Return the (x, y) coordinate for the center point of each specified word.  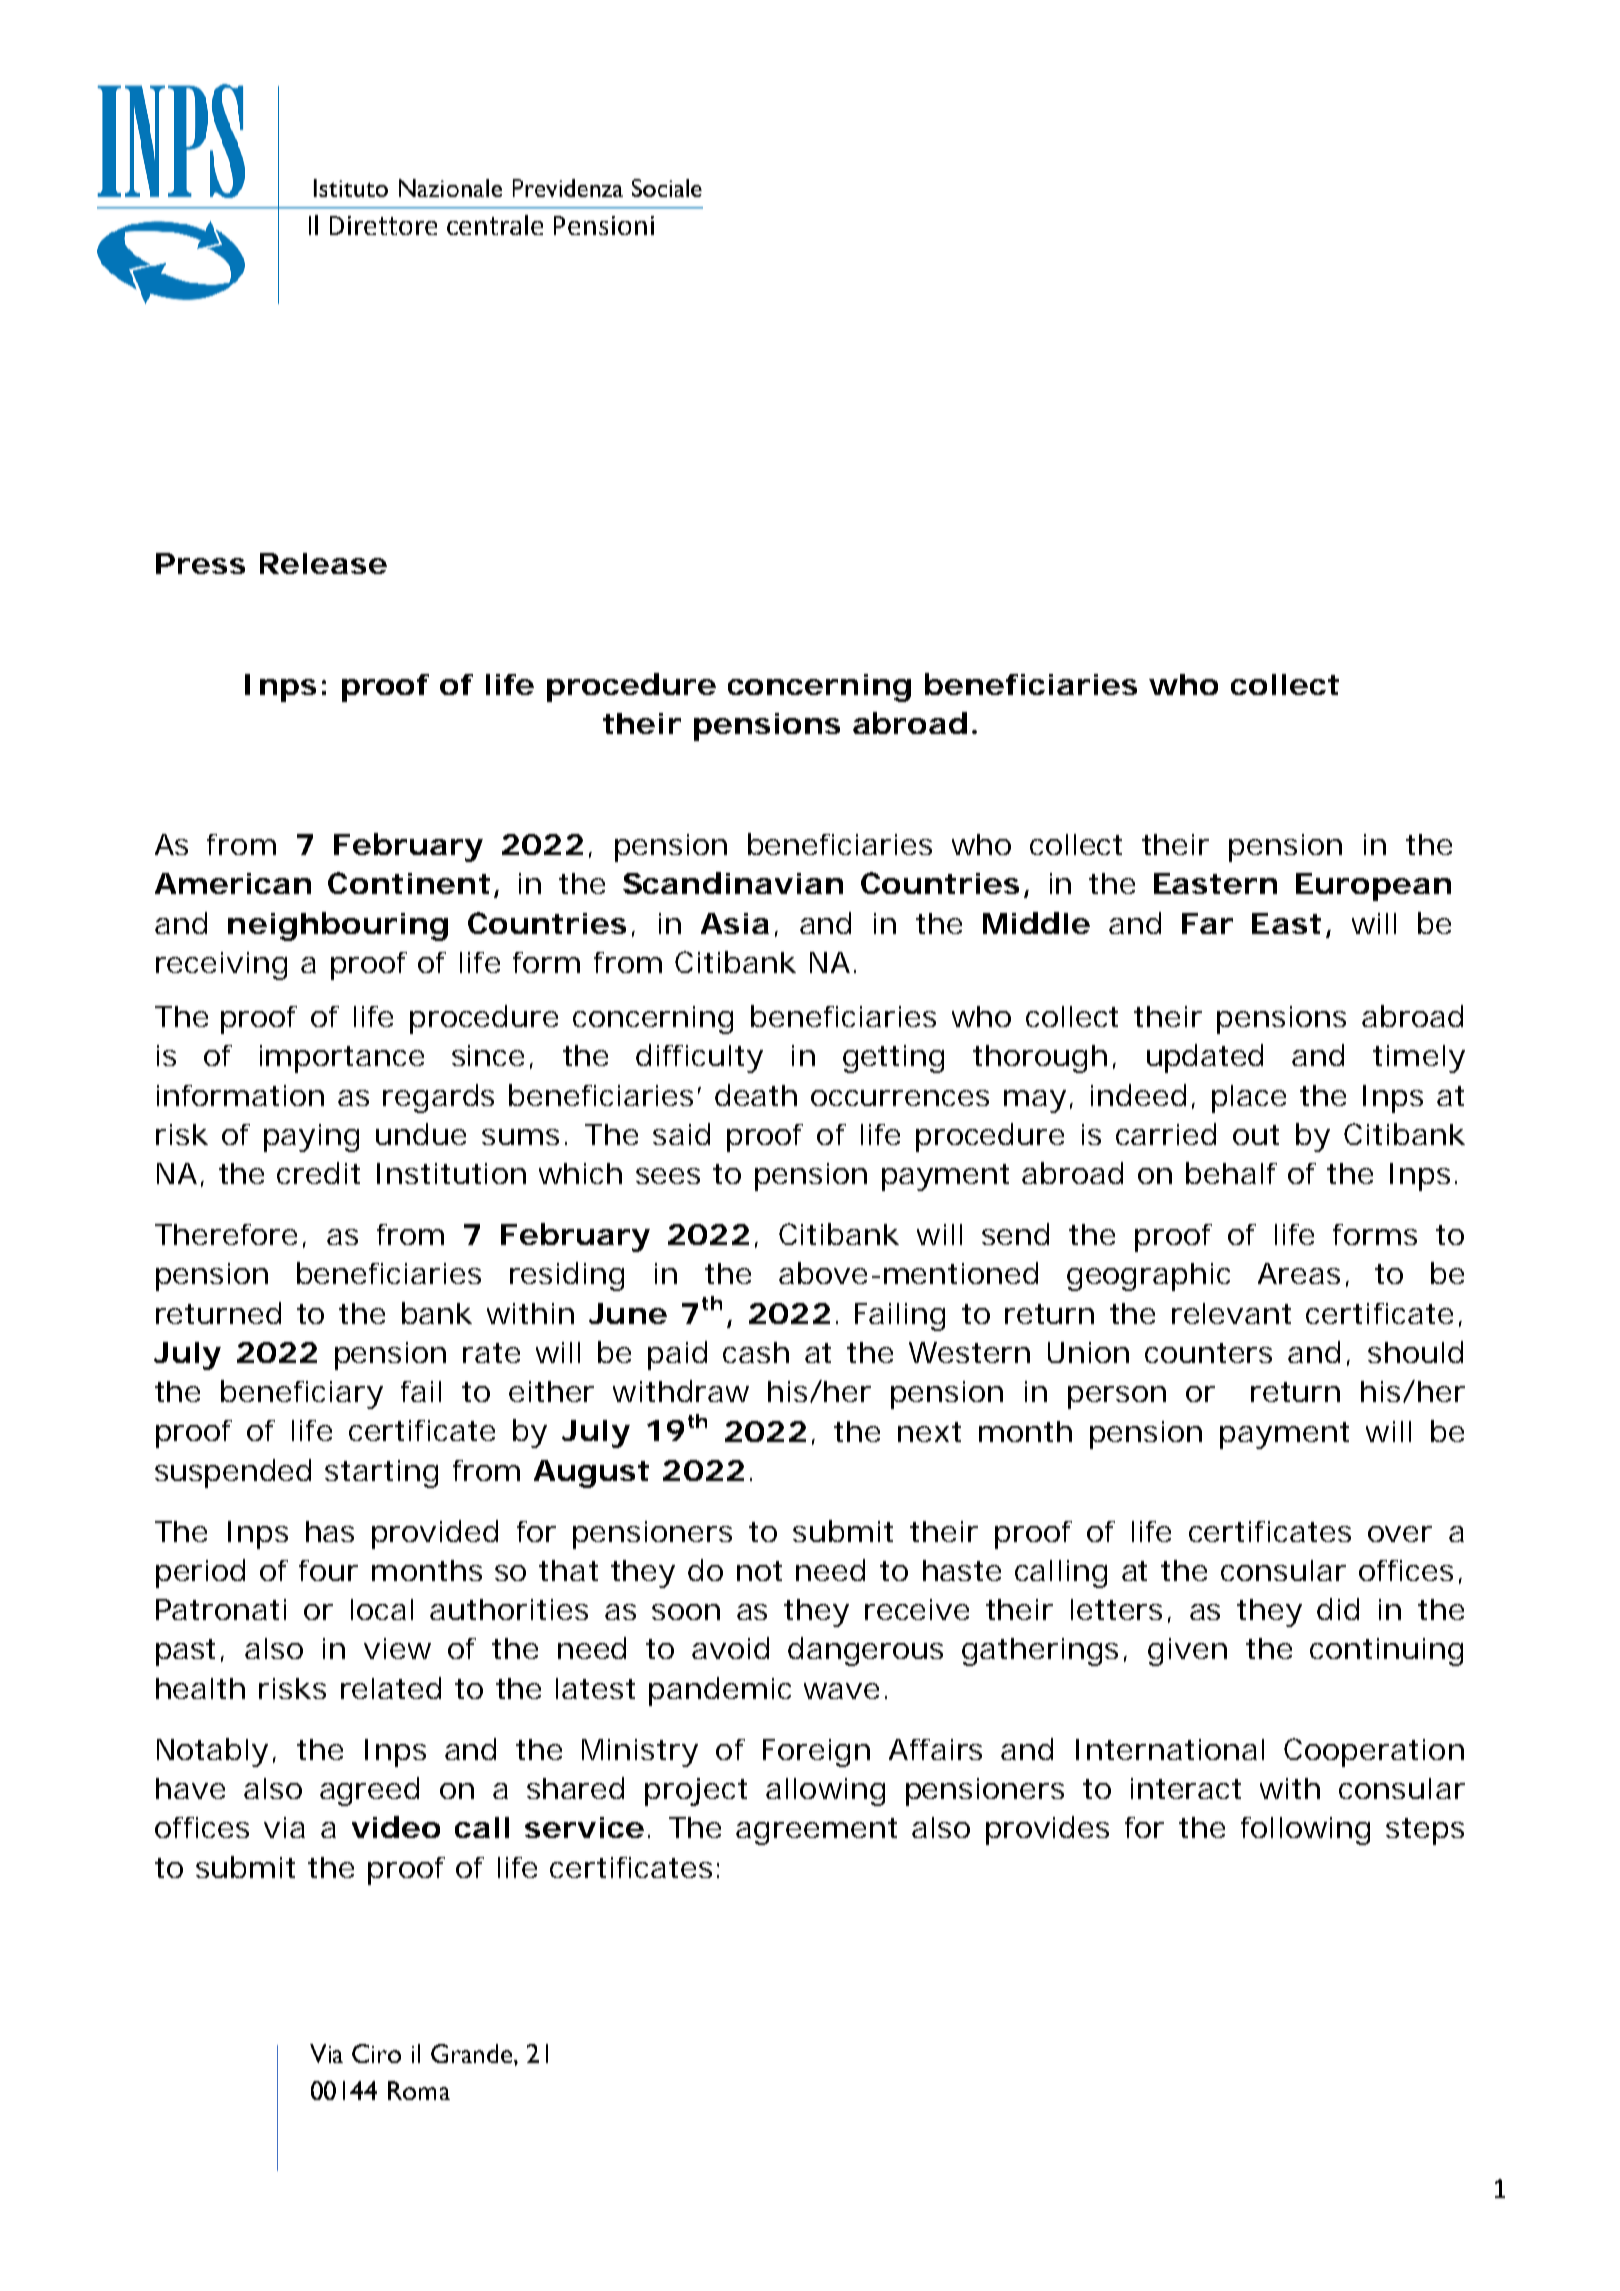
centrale (495, 225)
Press (200, 563)
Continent (409, 883)
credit (318, 1173)
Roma (419, 2090)
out (1256, 1135)
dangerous (865, 1651)
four (328, 1570)
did (1338, 1609)
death (756, 1095)
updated (1205, 1058)
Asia (735, 923)
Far (1207, 923)
